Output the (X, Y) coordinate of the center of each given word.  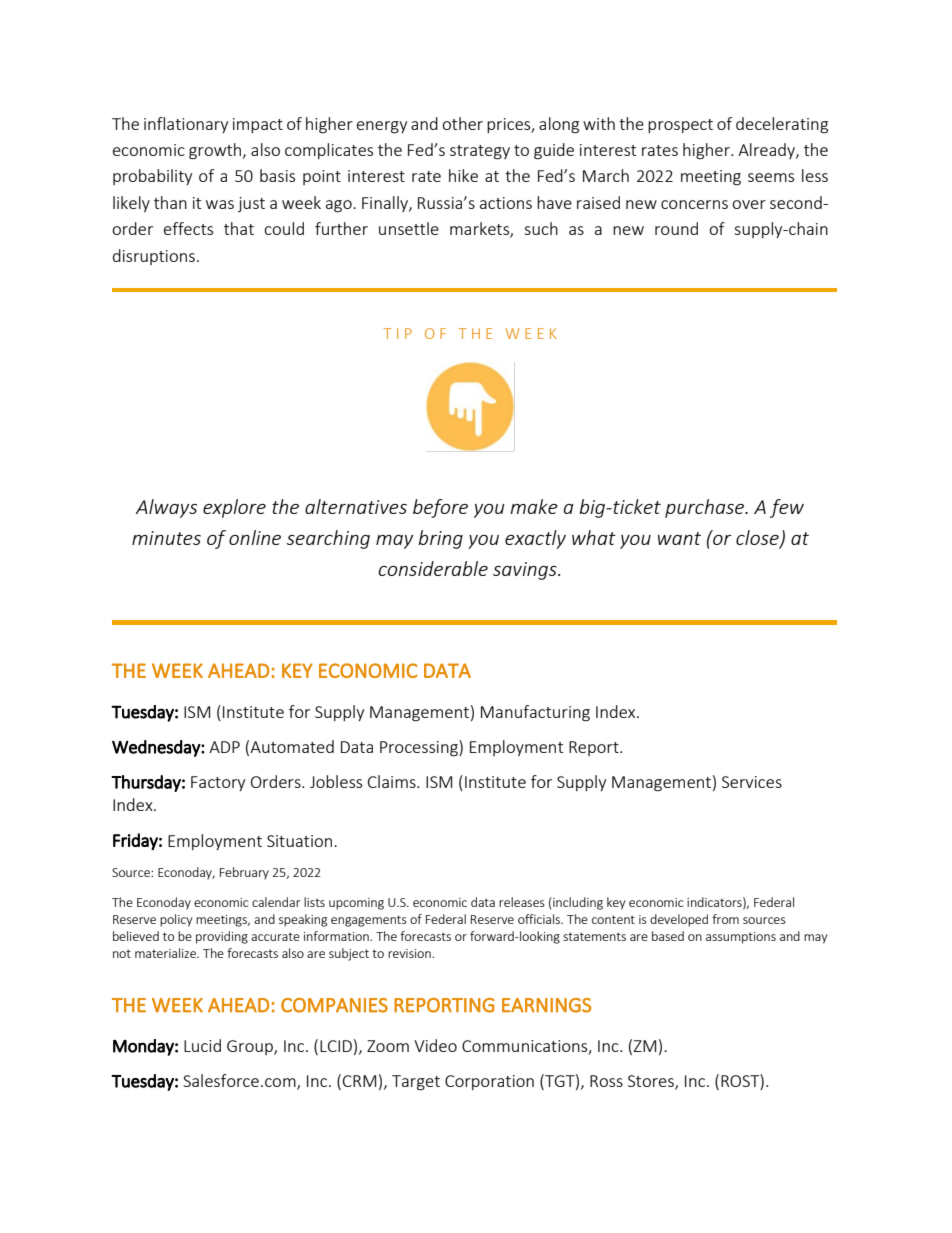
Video (435, 1045)
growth (216, 151)
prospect (680, 126)
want (679, 538)
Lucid (202, 1045)
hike (463, 175)
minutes (166, 538)
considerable (433, 568)
